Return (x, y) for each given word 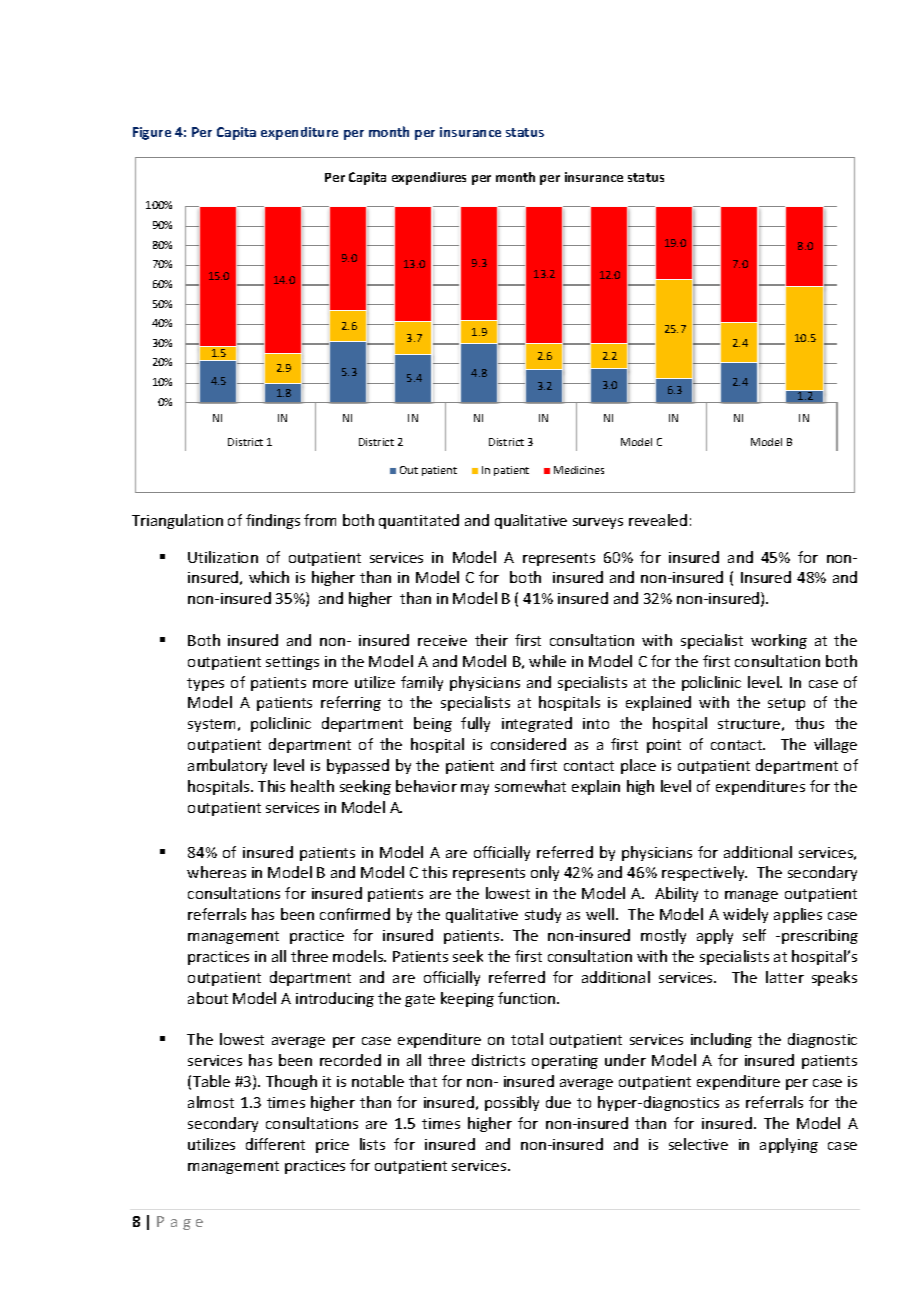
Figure (152, 133)
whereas (216, 872)
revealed (658, 520)
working (779, 641)
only (545, 873)
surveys (598, 523)
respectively (704, 873)
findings (273, 521)
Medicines (579, 470)
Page (180, 1223)
